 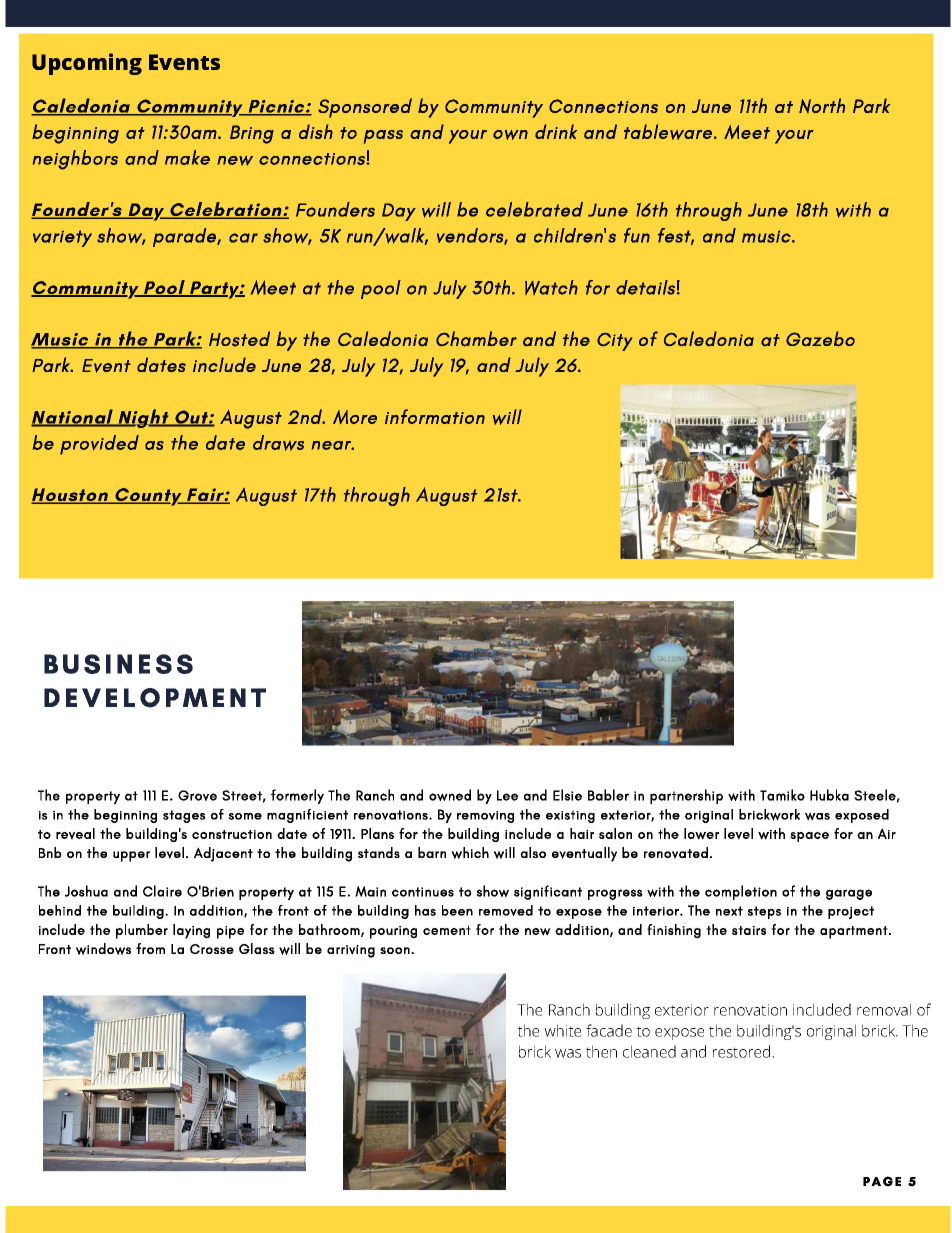 What do you see at coordinates (743, 1051) in the image?
I see `restored` at bounding box center [743, 1051].
